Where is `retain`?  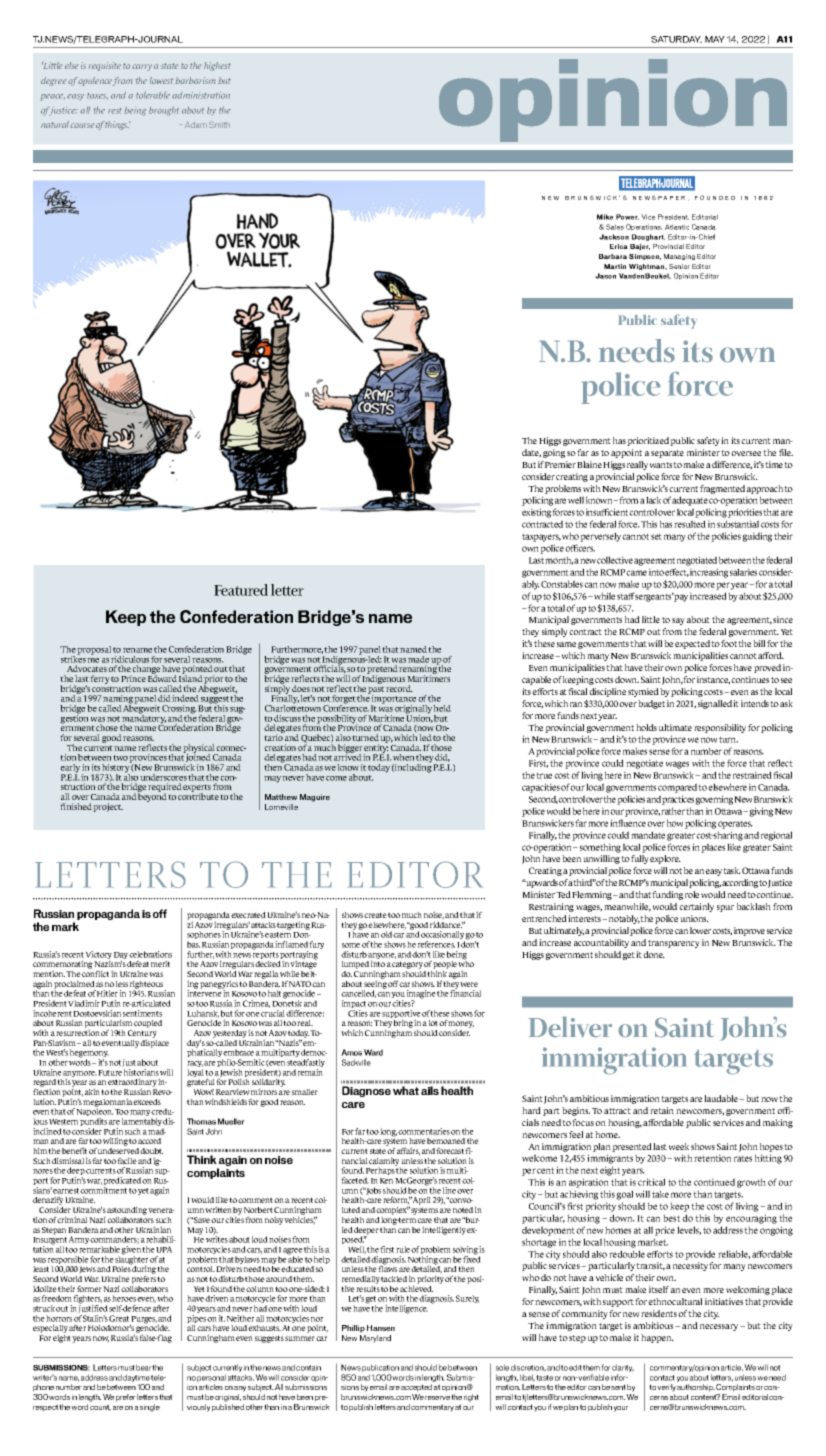
retain is located at coordinates (662, 1110).
